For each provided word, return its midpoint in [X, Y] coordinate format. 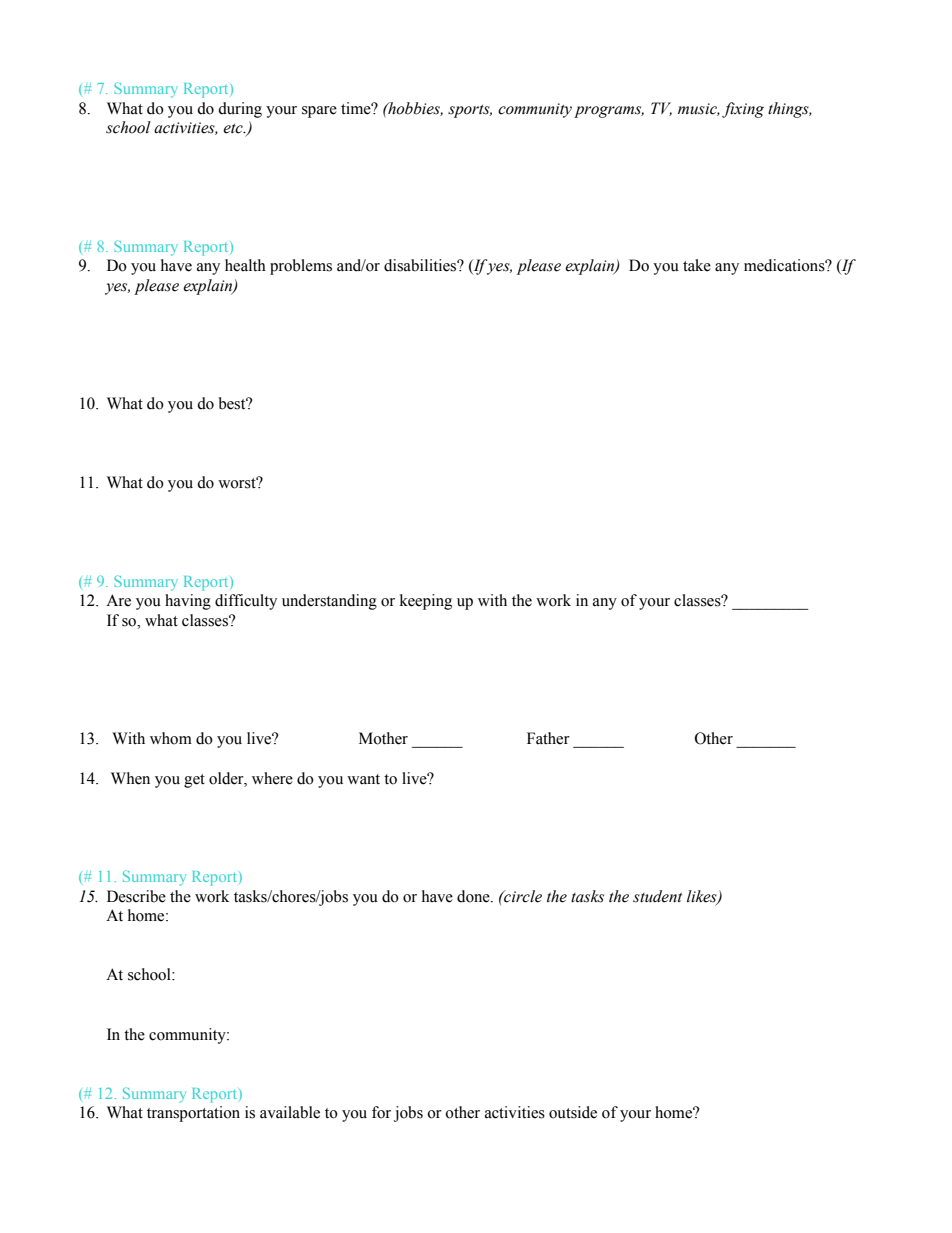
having [188, 602]
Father [548, 738]
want [363, 779]
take [697, 265]
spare [319, 112]
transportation [193, 1114]
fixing [743, 110]
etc [234, 129]
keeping [426, 602]
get [194, 781]
